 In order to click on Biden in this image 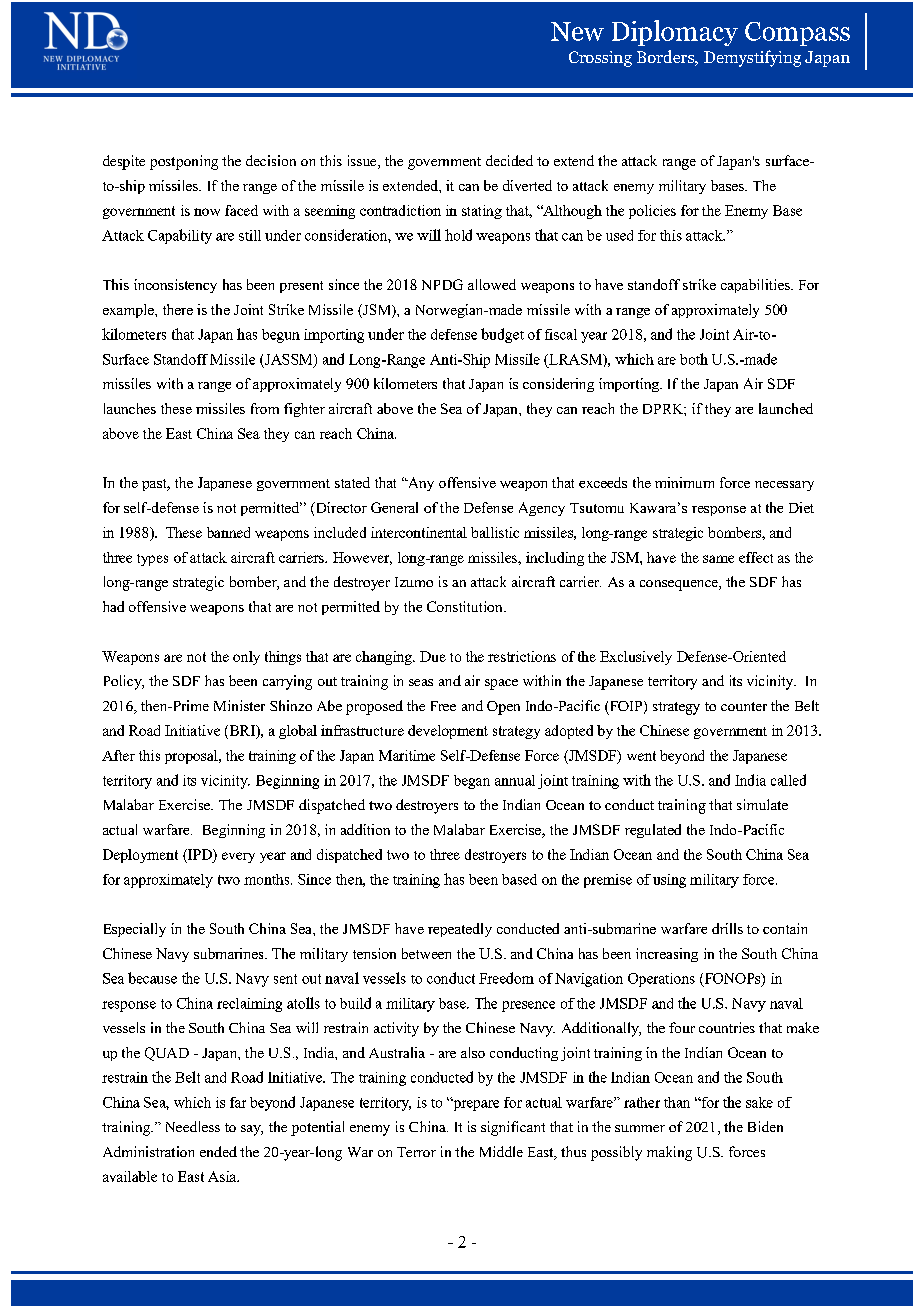, I will do `click(765, 1126)`.
